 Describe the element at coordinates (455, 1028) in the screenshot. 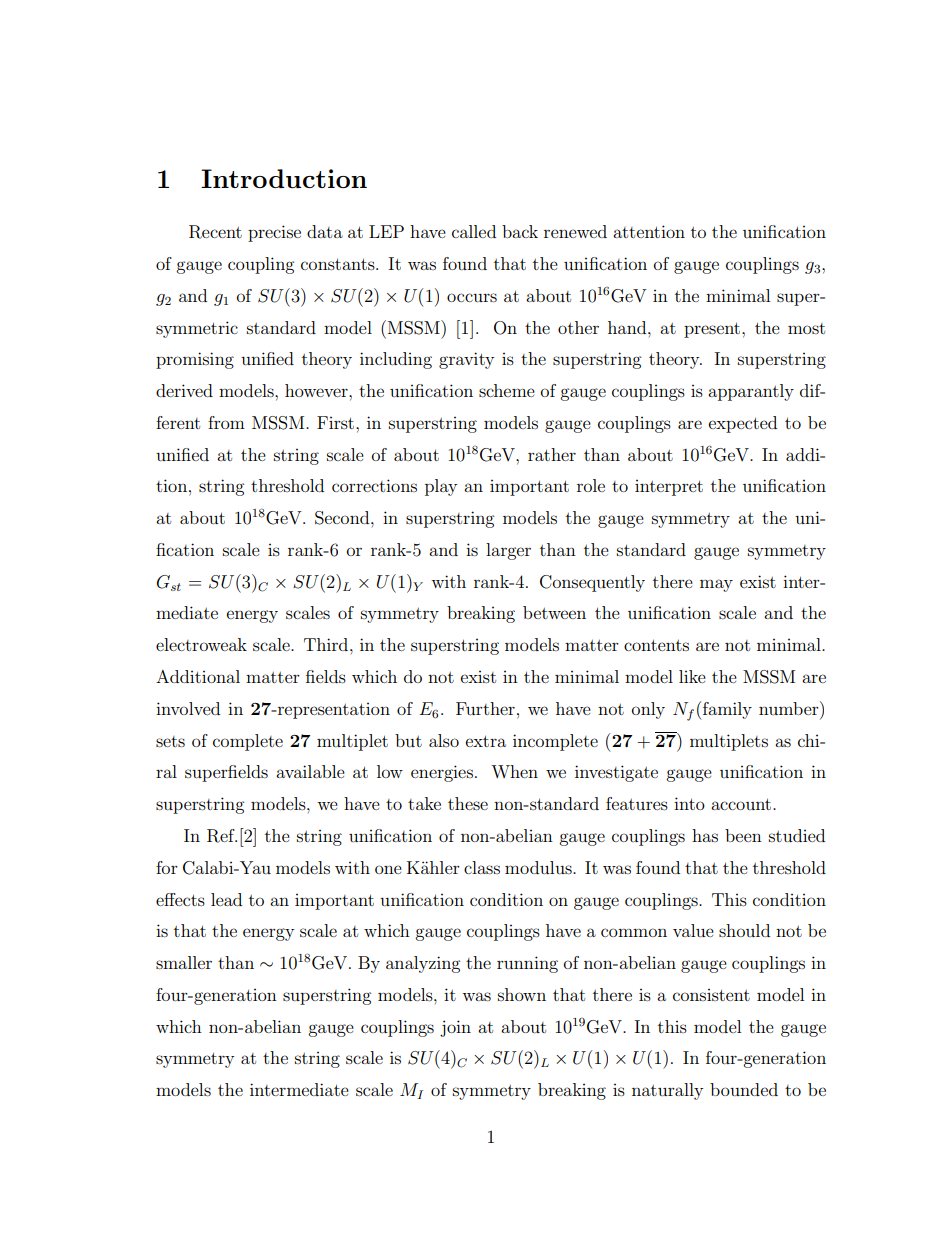

I see `join` at that location.
